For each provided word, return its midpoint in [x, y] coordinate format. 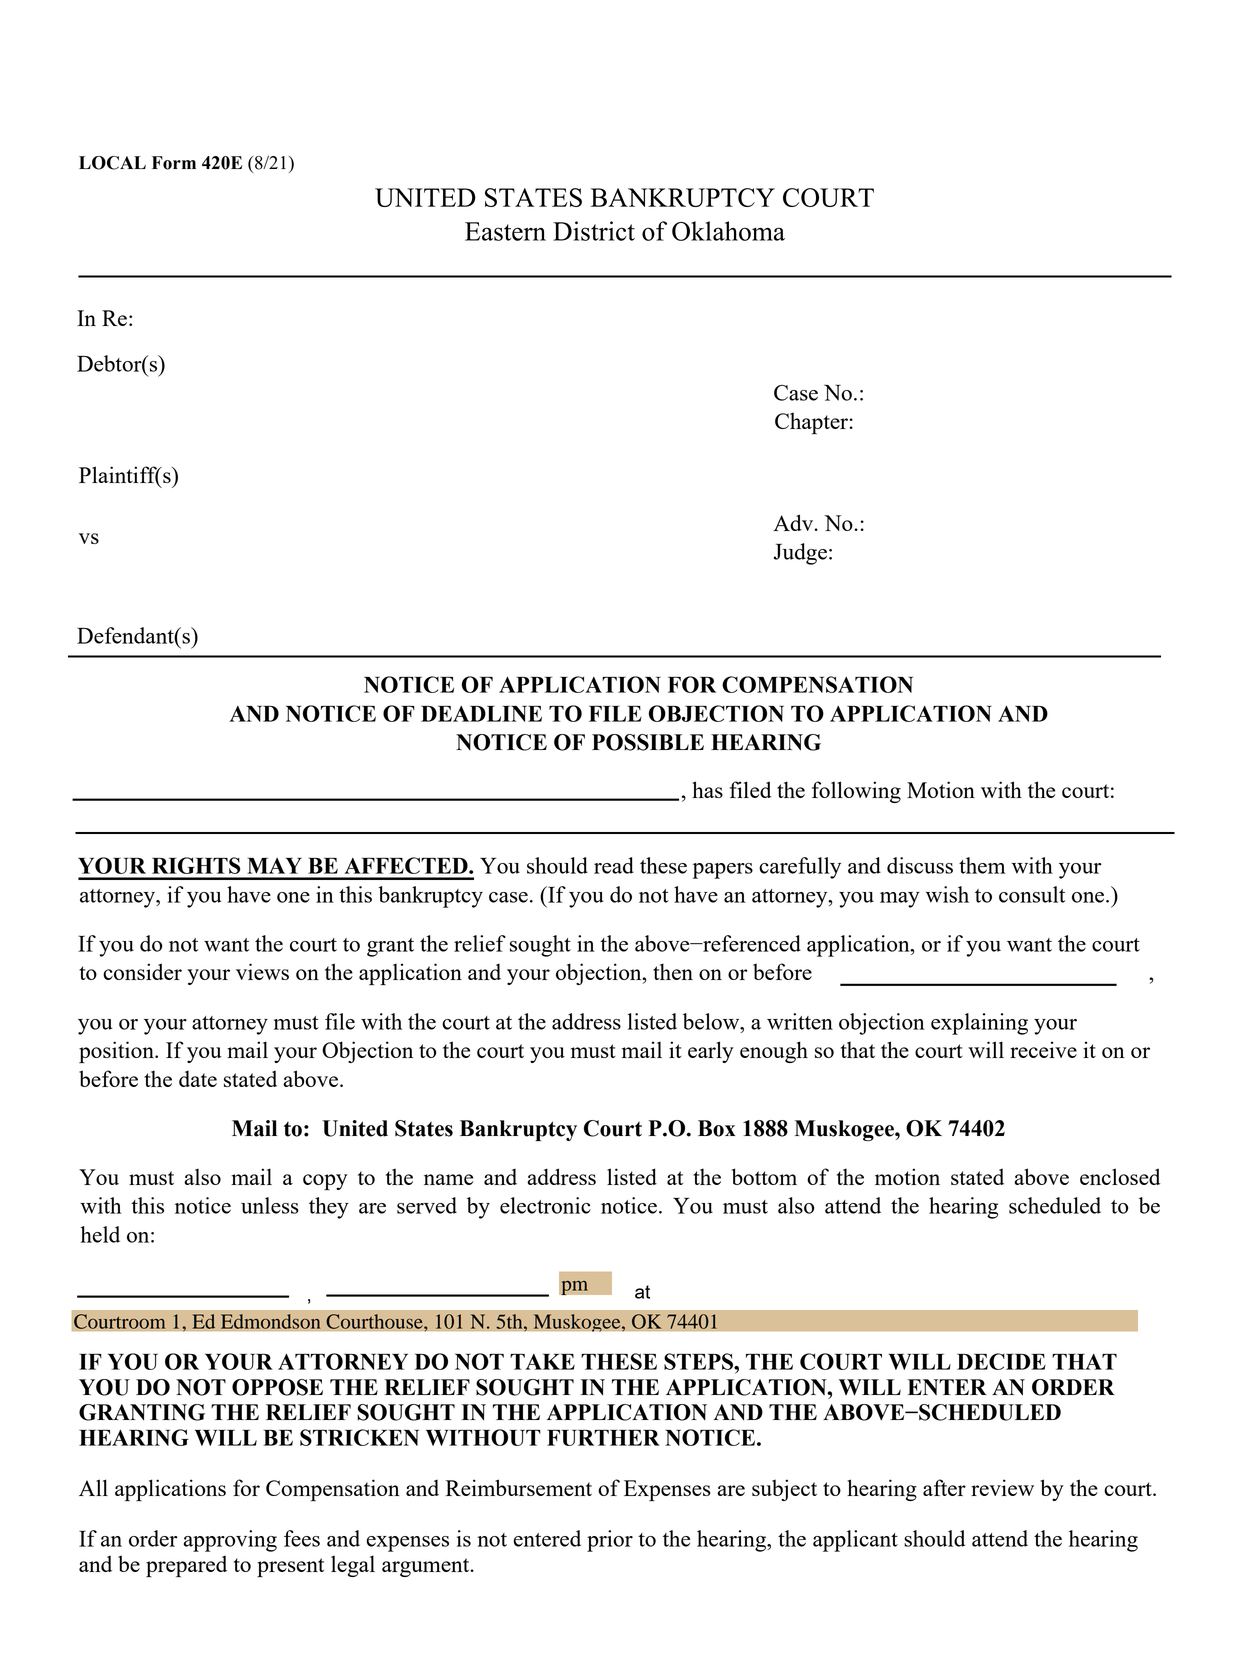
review [1002, 1487]
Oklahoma [728, 231]
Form [174, 163]
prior [610, 1541]
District [594, 231]
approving [230, 1541]
